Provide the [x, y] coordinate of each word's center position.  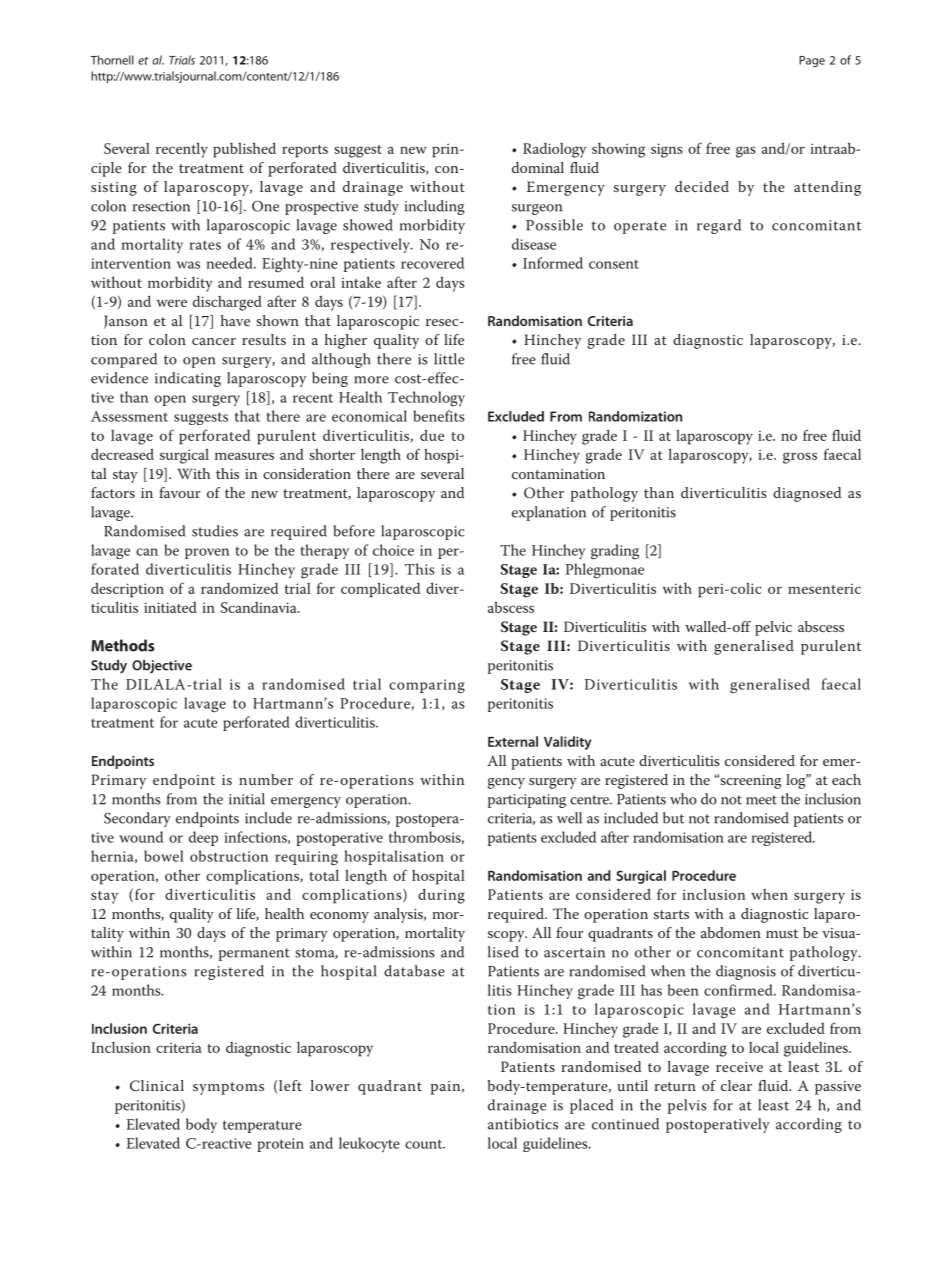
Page [812, 61]
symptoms [228, 1088]
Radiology [555, 150]
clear [736, 1085]
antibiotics [523, 1124]
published [244, 150]
